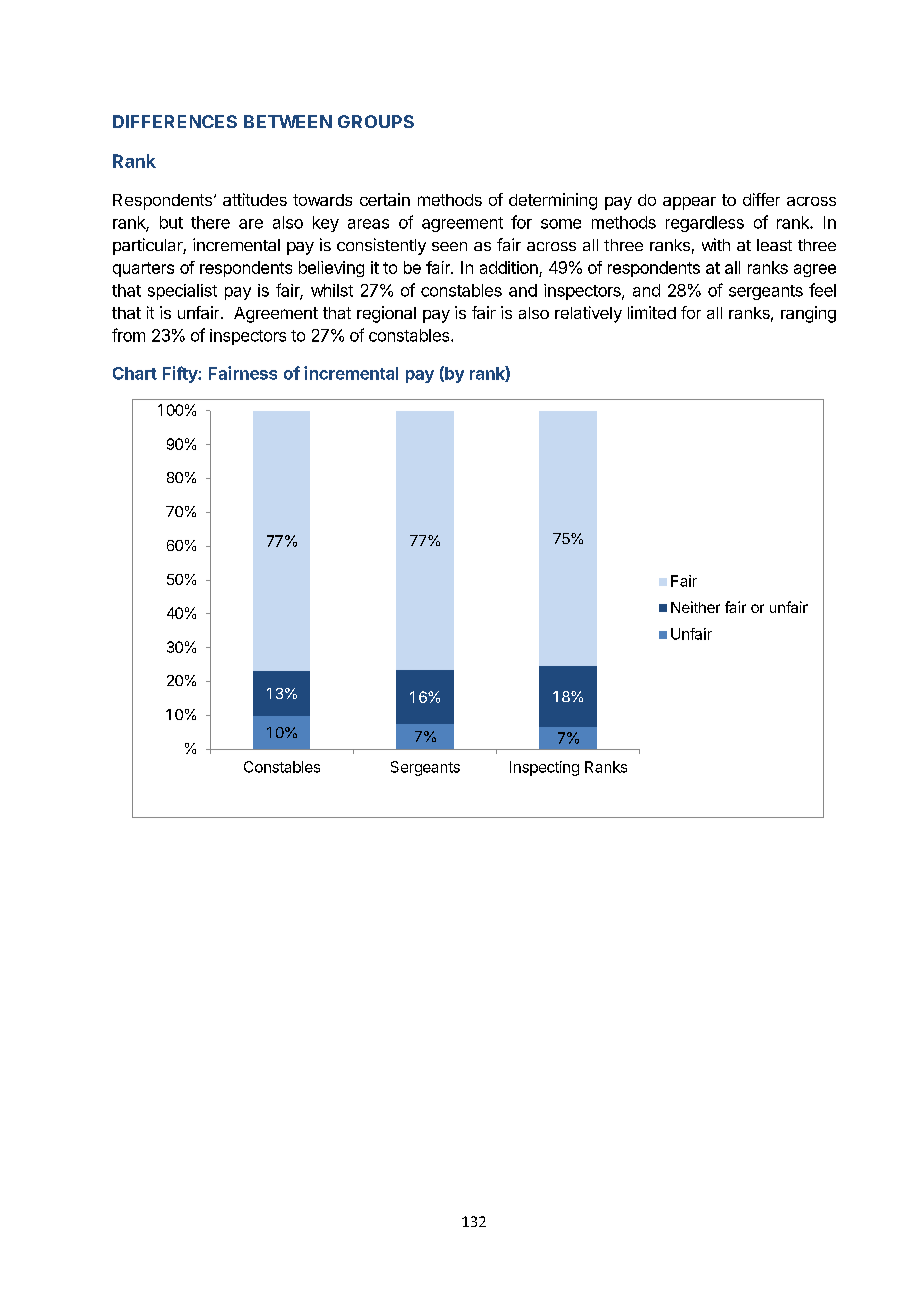 This screenshot has width=924, height=1308. What do you see at coordinates (386, 314) in the screenshot?
I see `regional` at bounding box center [386, 314].
